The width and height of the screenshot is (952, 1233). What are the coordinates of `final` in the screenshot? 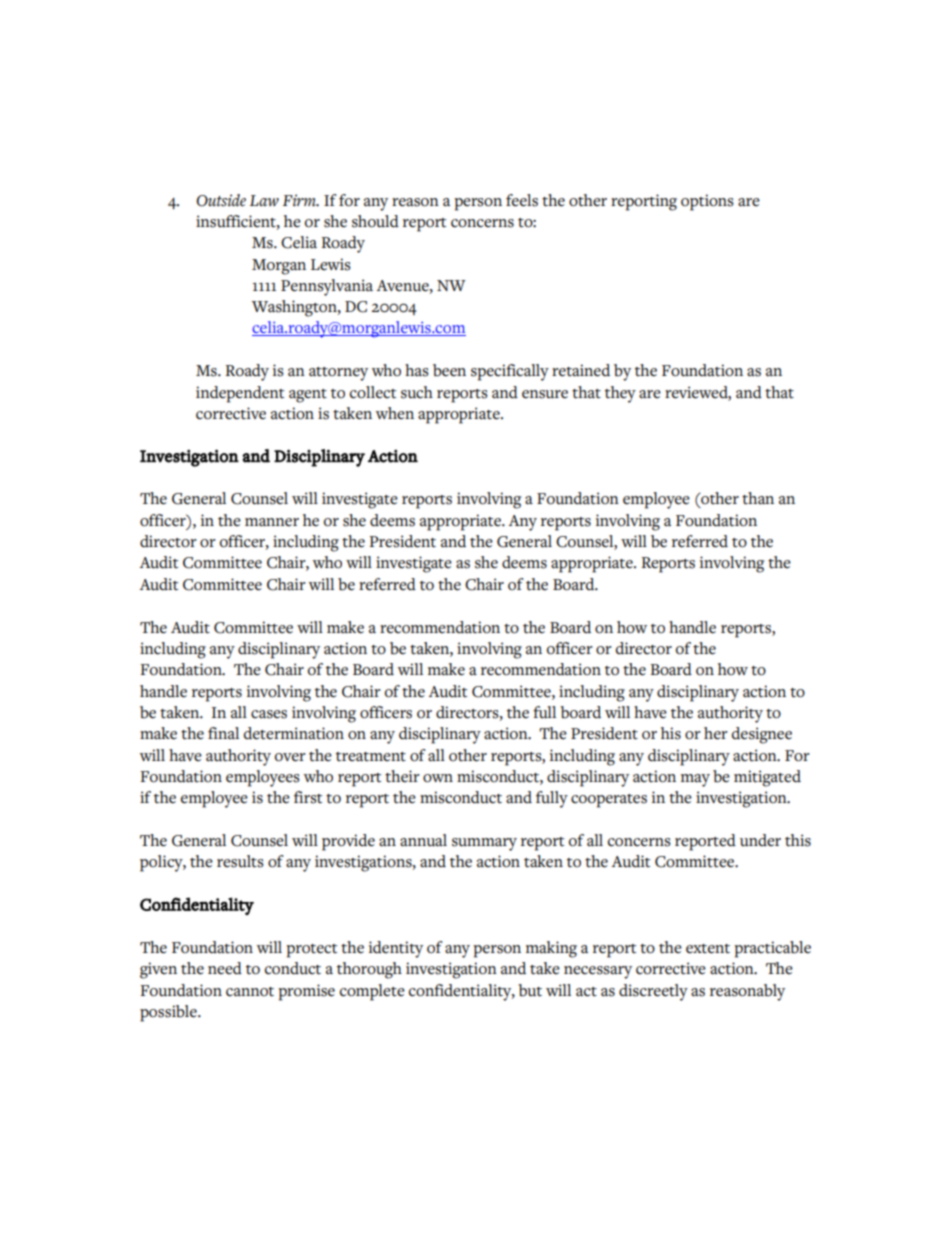 It's located at (223, 733).
